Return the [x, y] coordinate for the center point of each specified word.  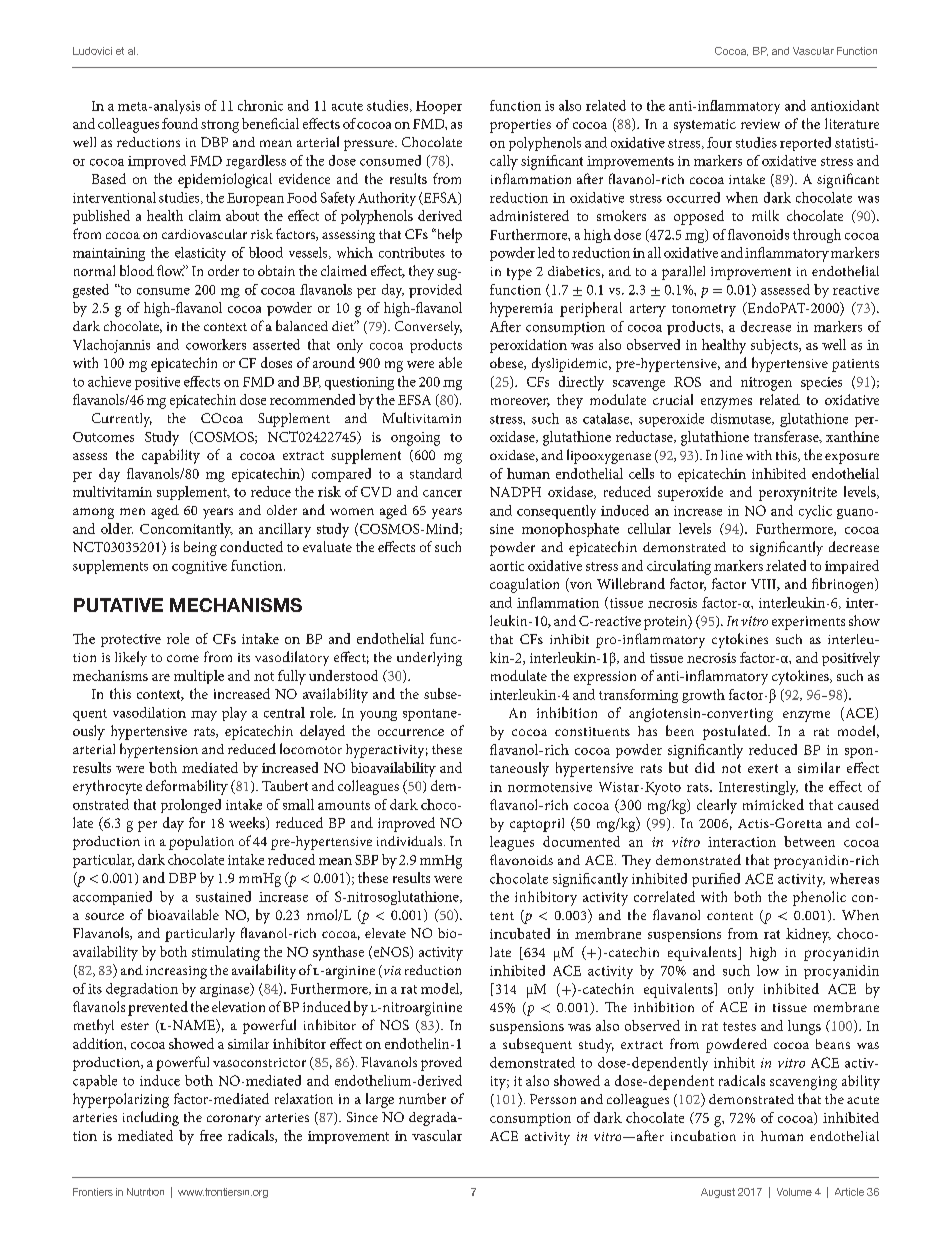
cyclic [815, 512]
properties [520, 126]
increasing [176, 972]
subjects [775, 346]
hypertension [159, 750]
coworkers [216, 344]
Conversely [428, 328]
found [180, 123]
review [760, 124]
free [211, 1135]
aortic [507, 566]
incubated [520, 933]
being [200, 548]
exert [763, 768]
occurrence [411, 732]
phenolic [819, 898]
